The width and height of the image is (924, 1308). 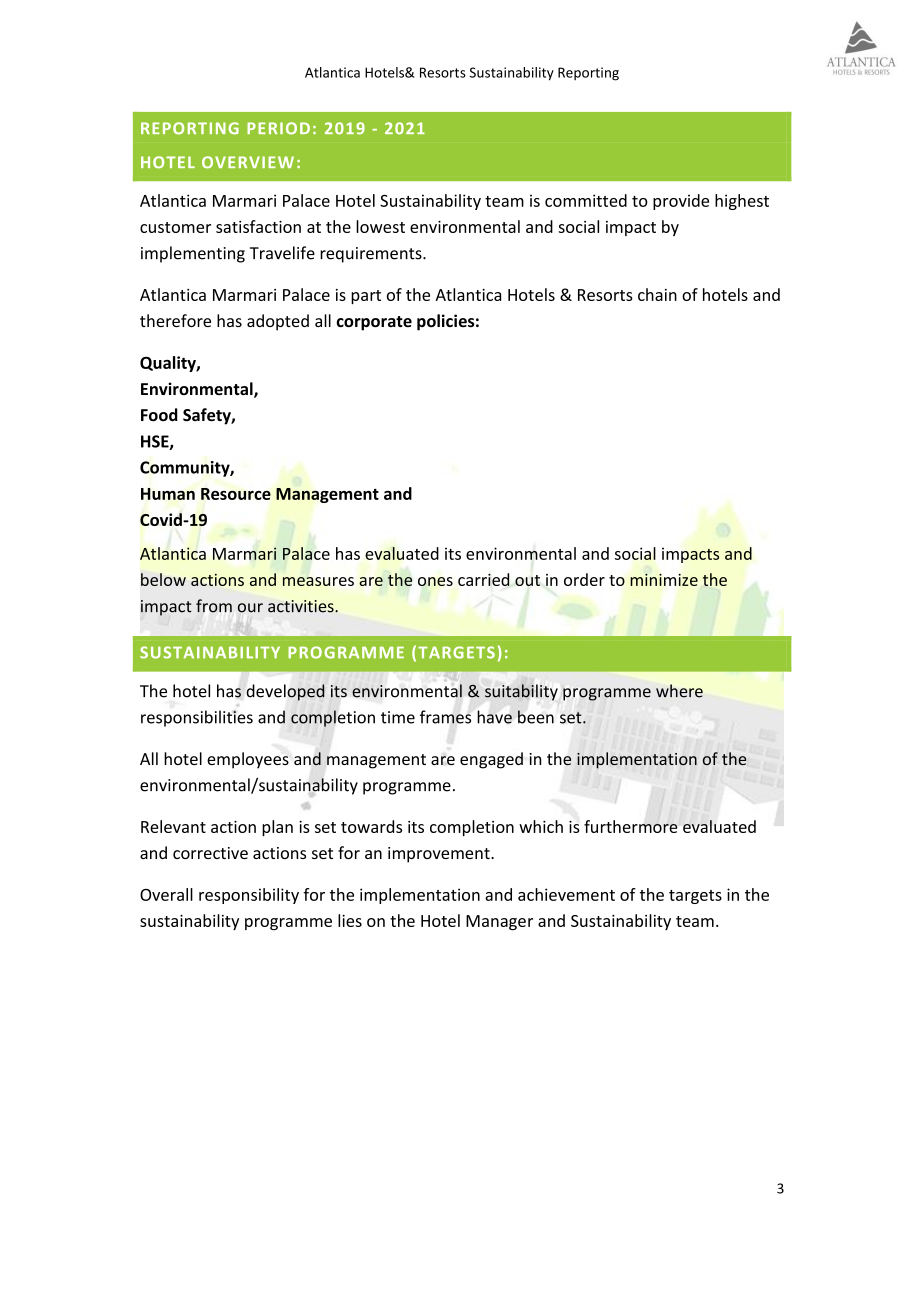 I want to click on Resource, so click(x=236, y=494).
